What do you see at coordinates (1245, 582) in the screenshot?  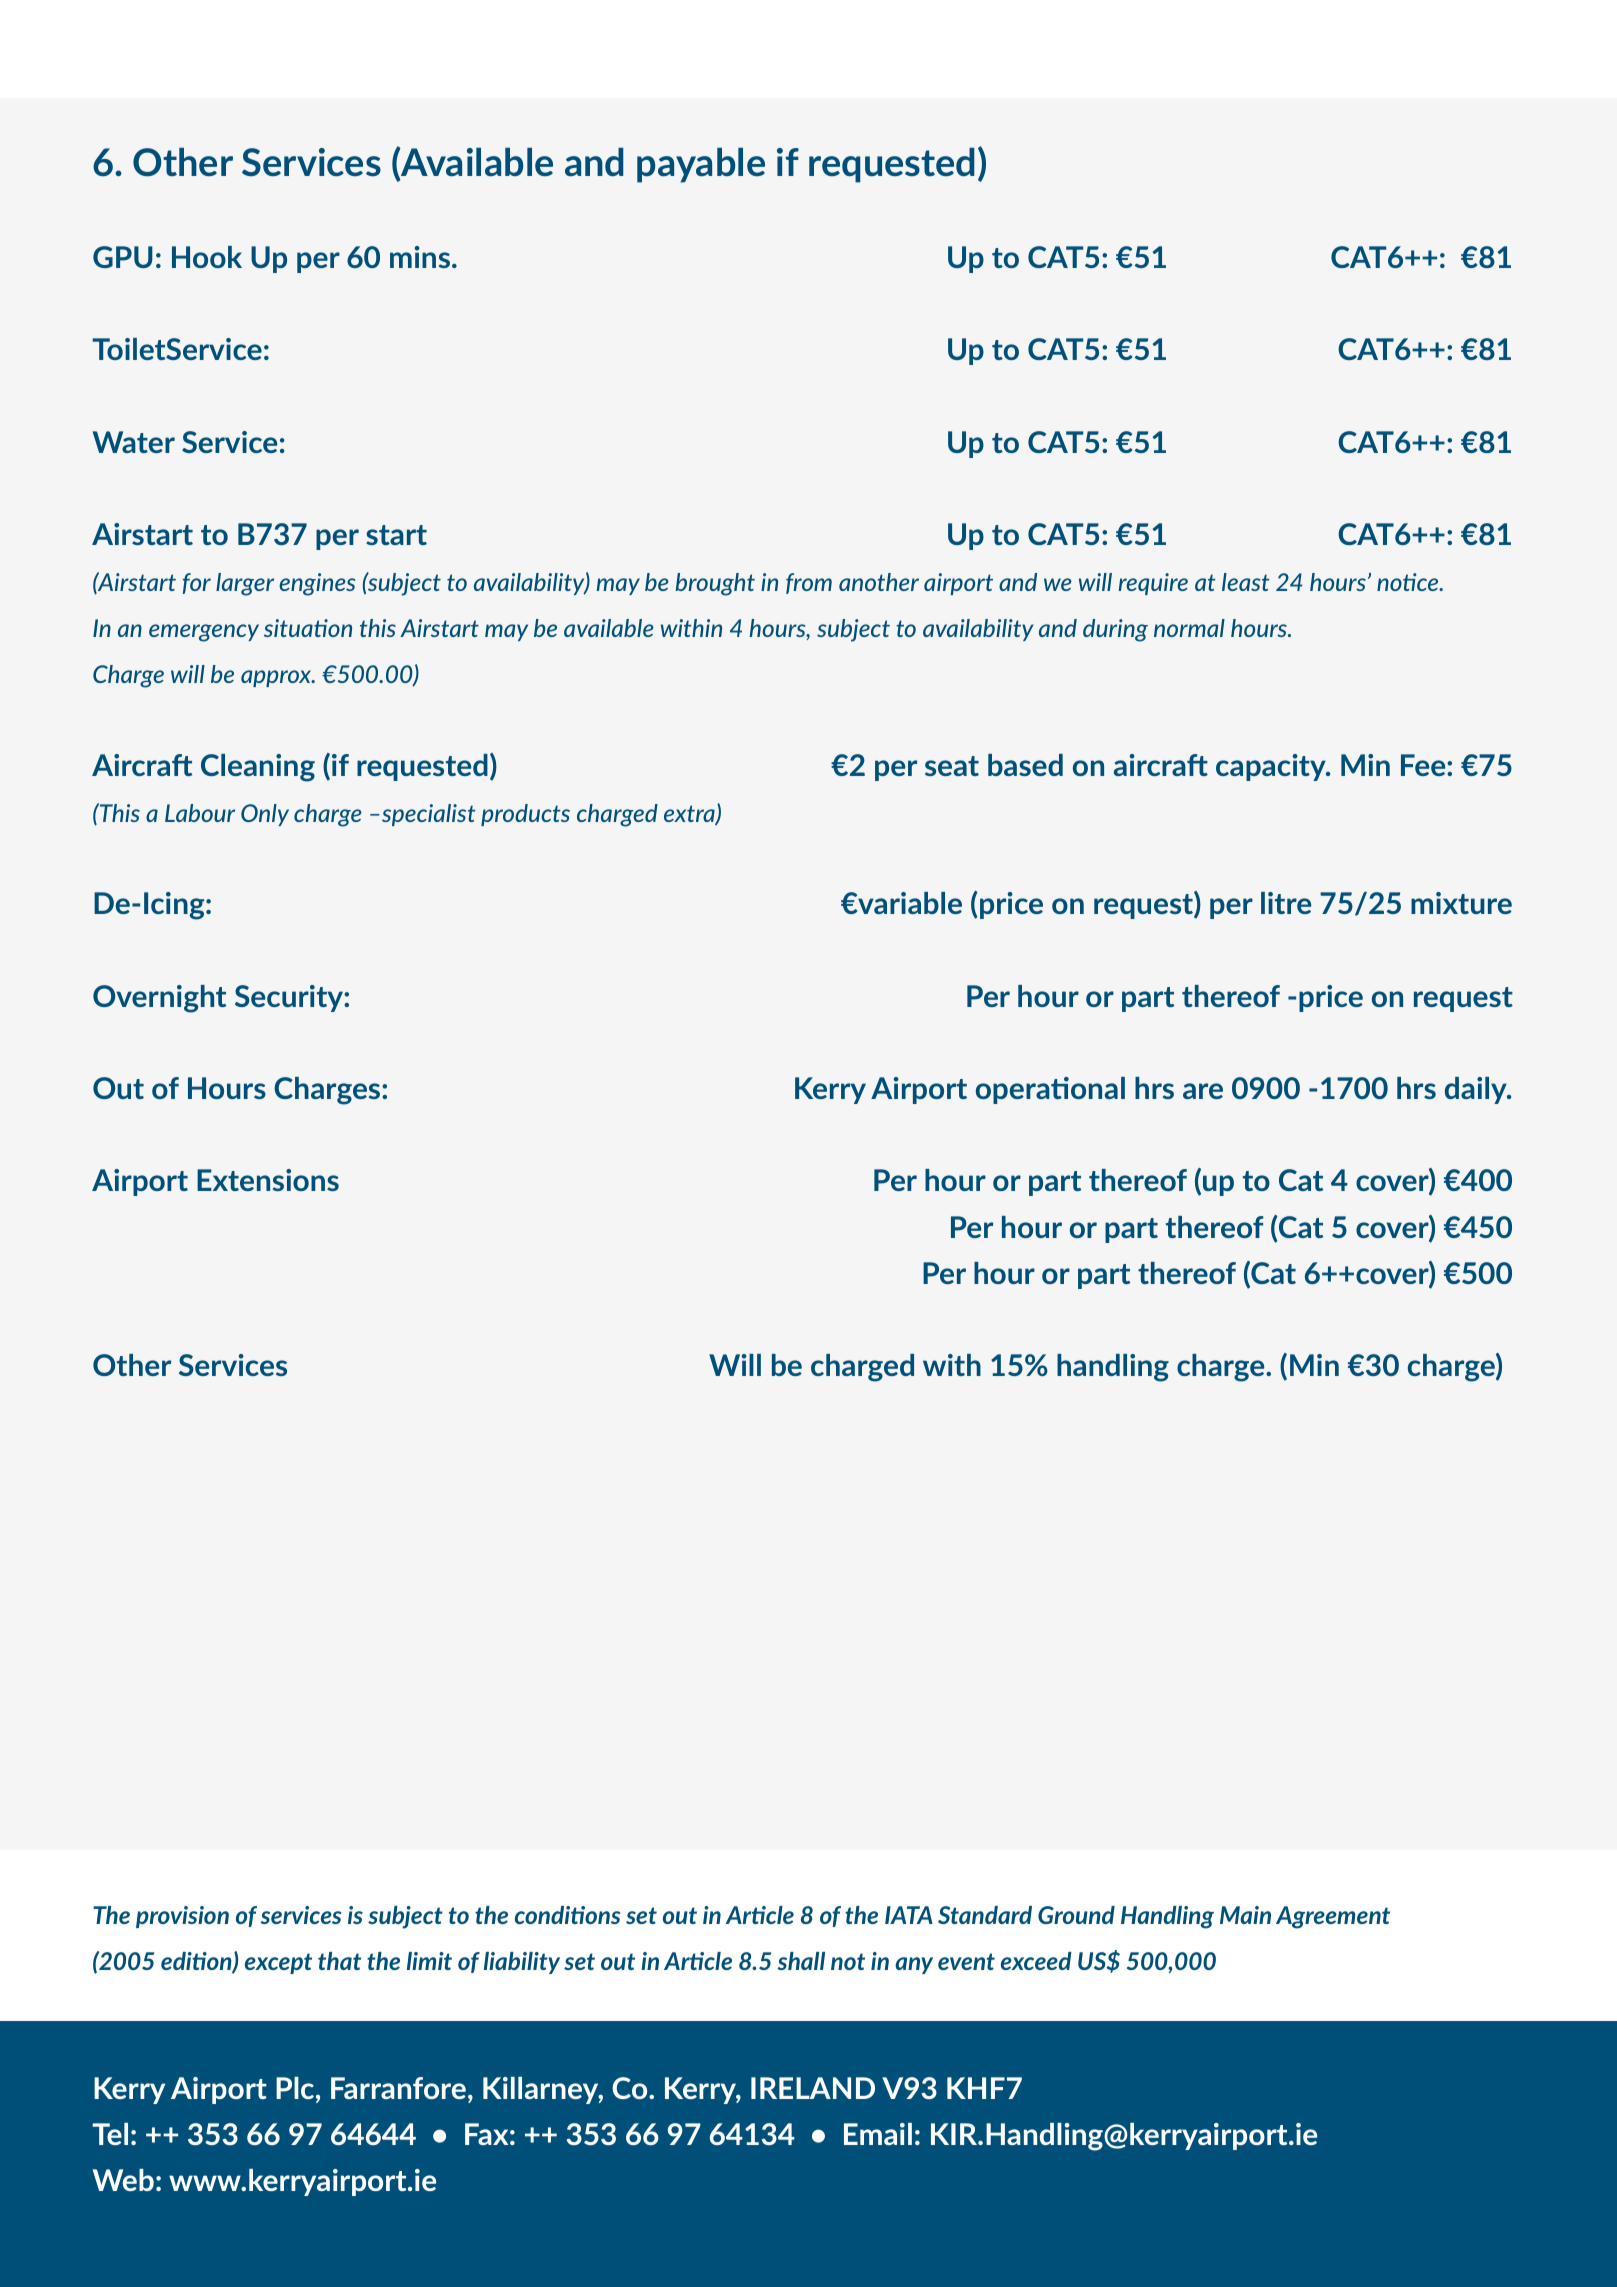 I see `least` at bounding box center [1245, 582].
